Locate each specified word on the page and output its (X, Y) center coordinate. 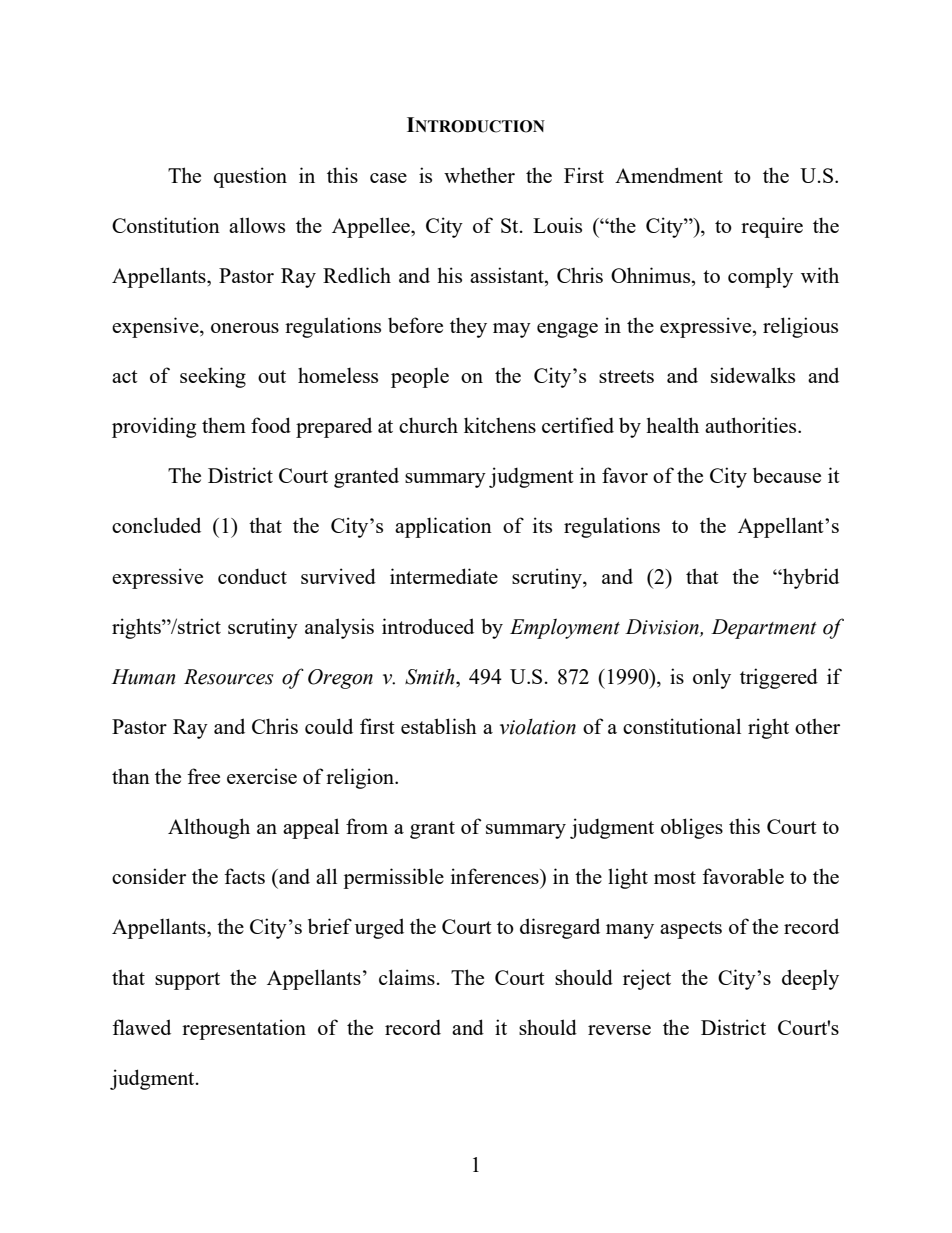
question (250, 177)
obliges (692, 828)
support (187, 981)
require (772, 227)
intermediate (444, 576)
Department (764, 629)
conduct (252, 576)
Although (209, 828)
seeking (213, 377)
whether (479, 175)
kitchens (500, 425)
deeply (810, 979)
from (367, 826)
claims (407, 977)
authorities (752, 425)
